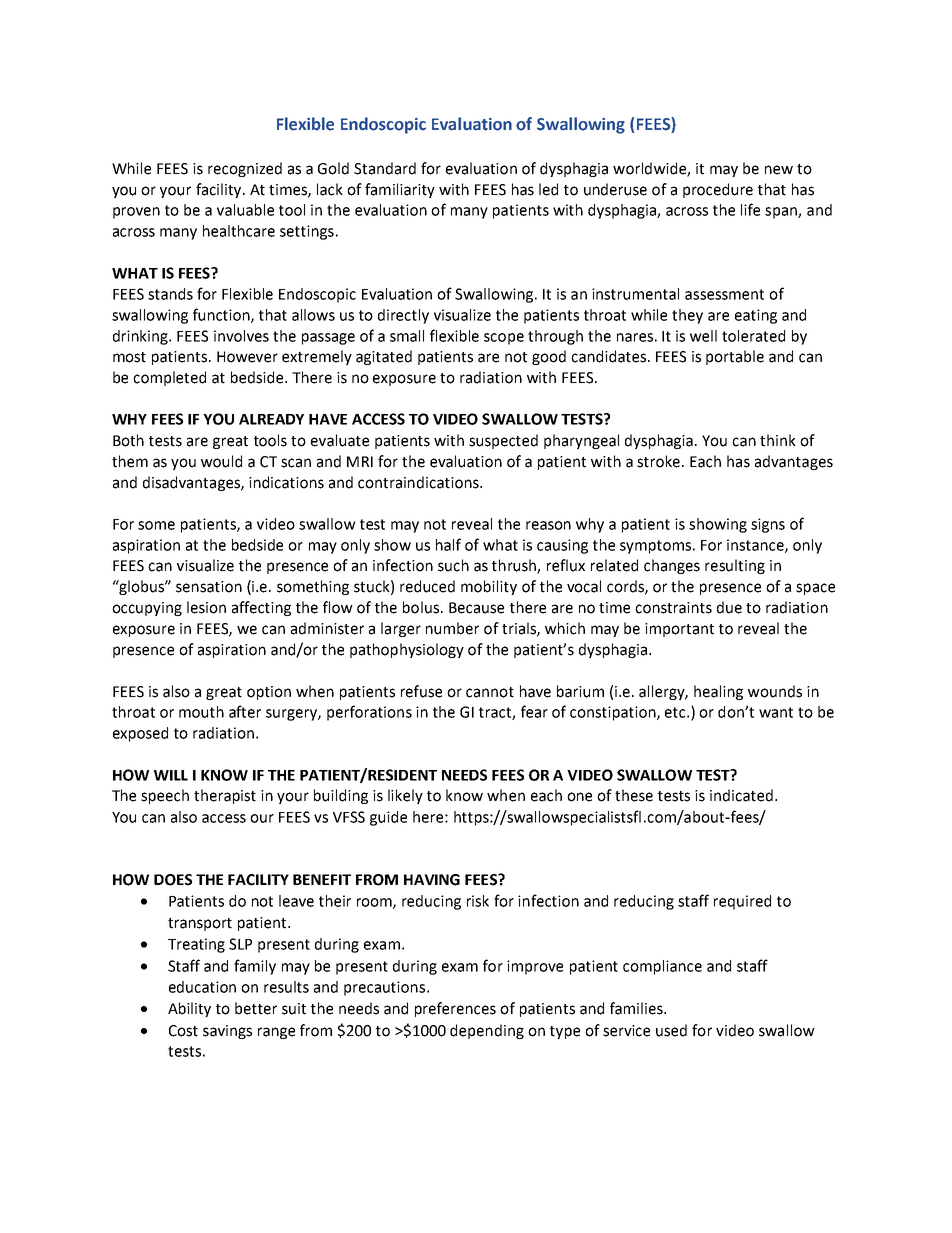  Describe the element at coordinates (400, 190) in the screenshot. I see `familiarity` at that location.
